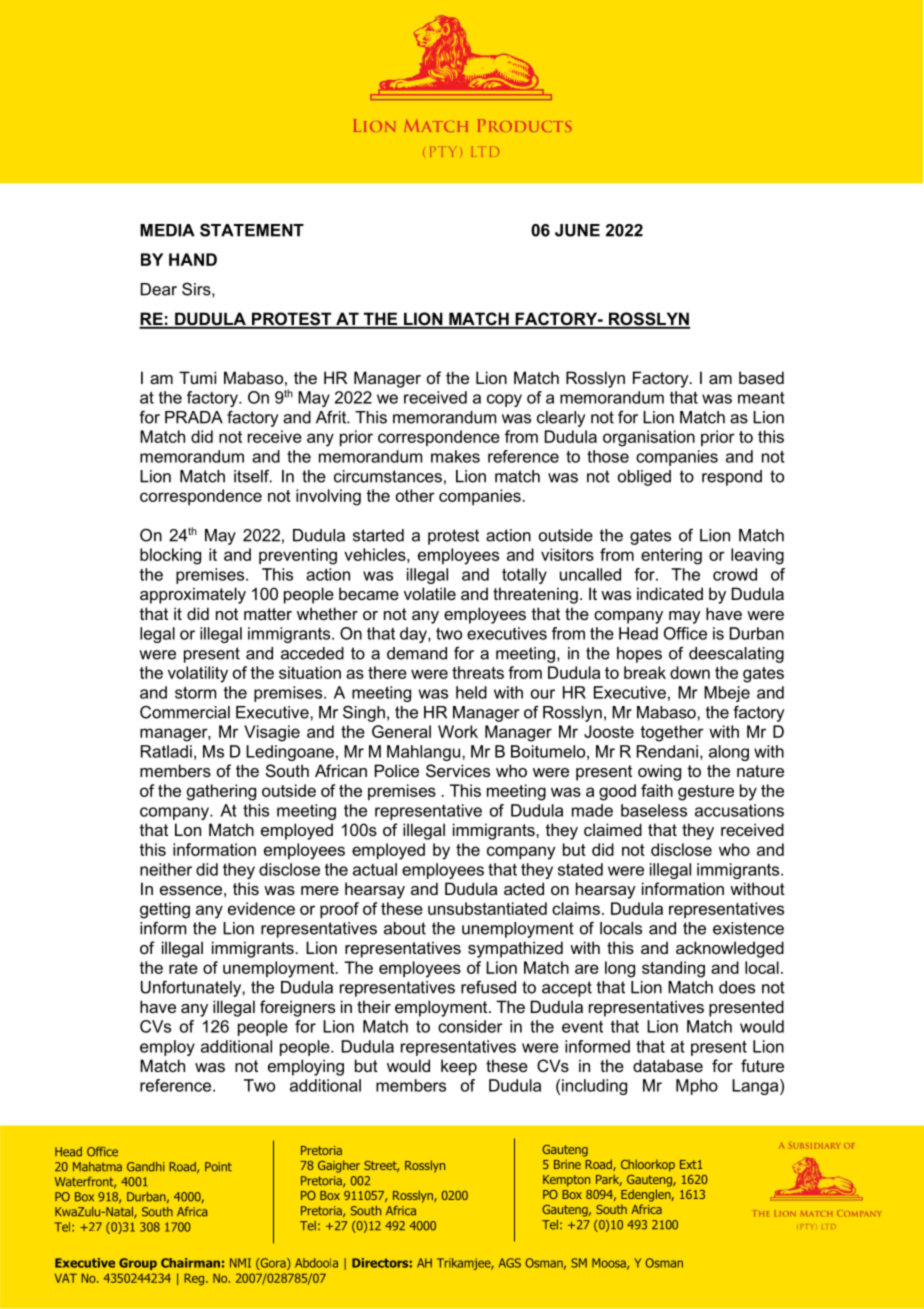 The image size is (924, 1309). I want to click on Police, so click(397, 770).
